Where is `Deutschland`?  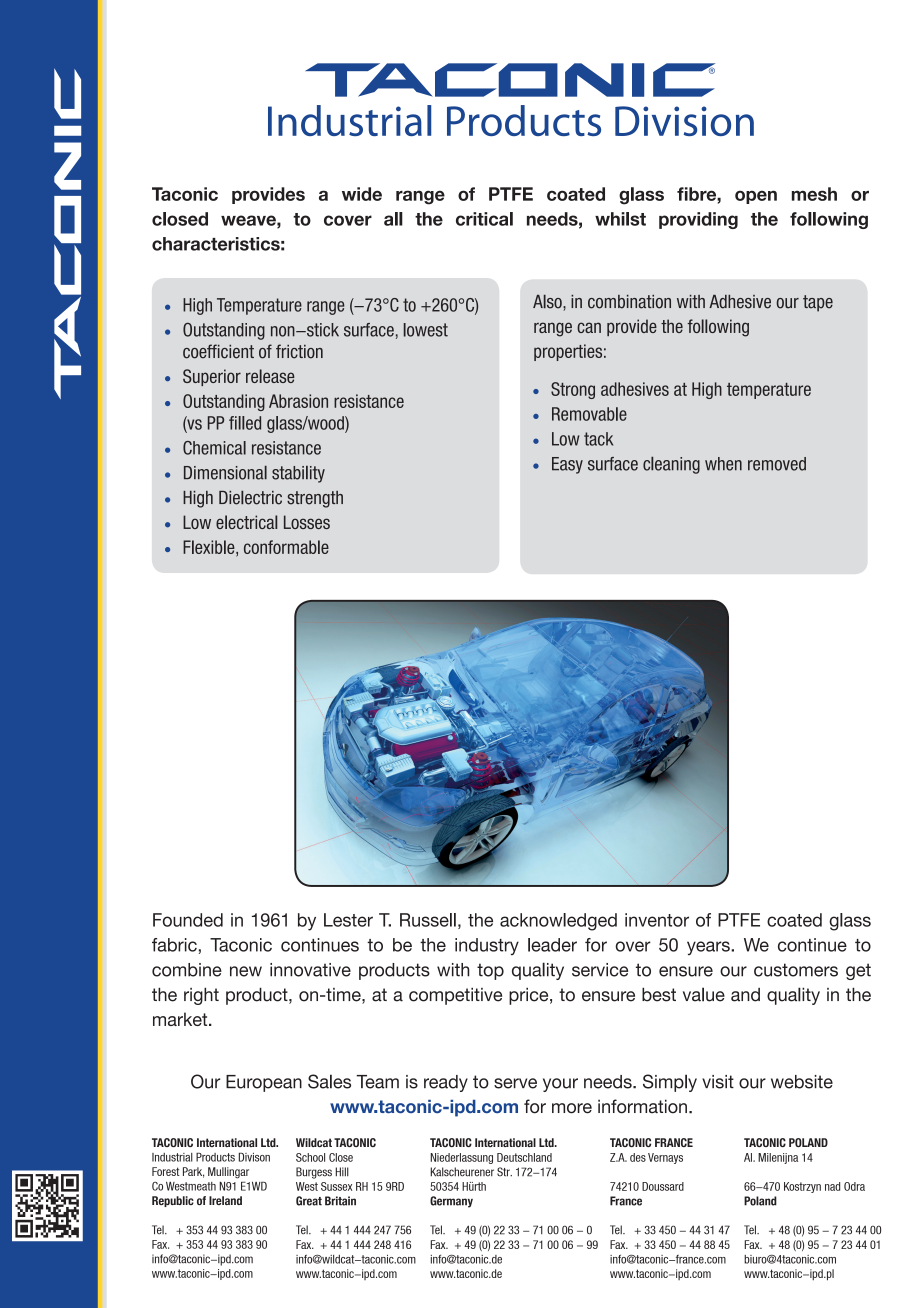
Deutschland is located at coordinates (524, 1157).
